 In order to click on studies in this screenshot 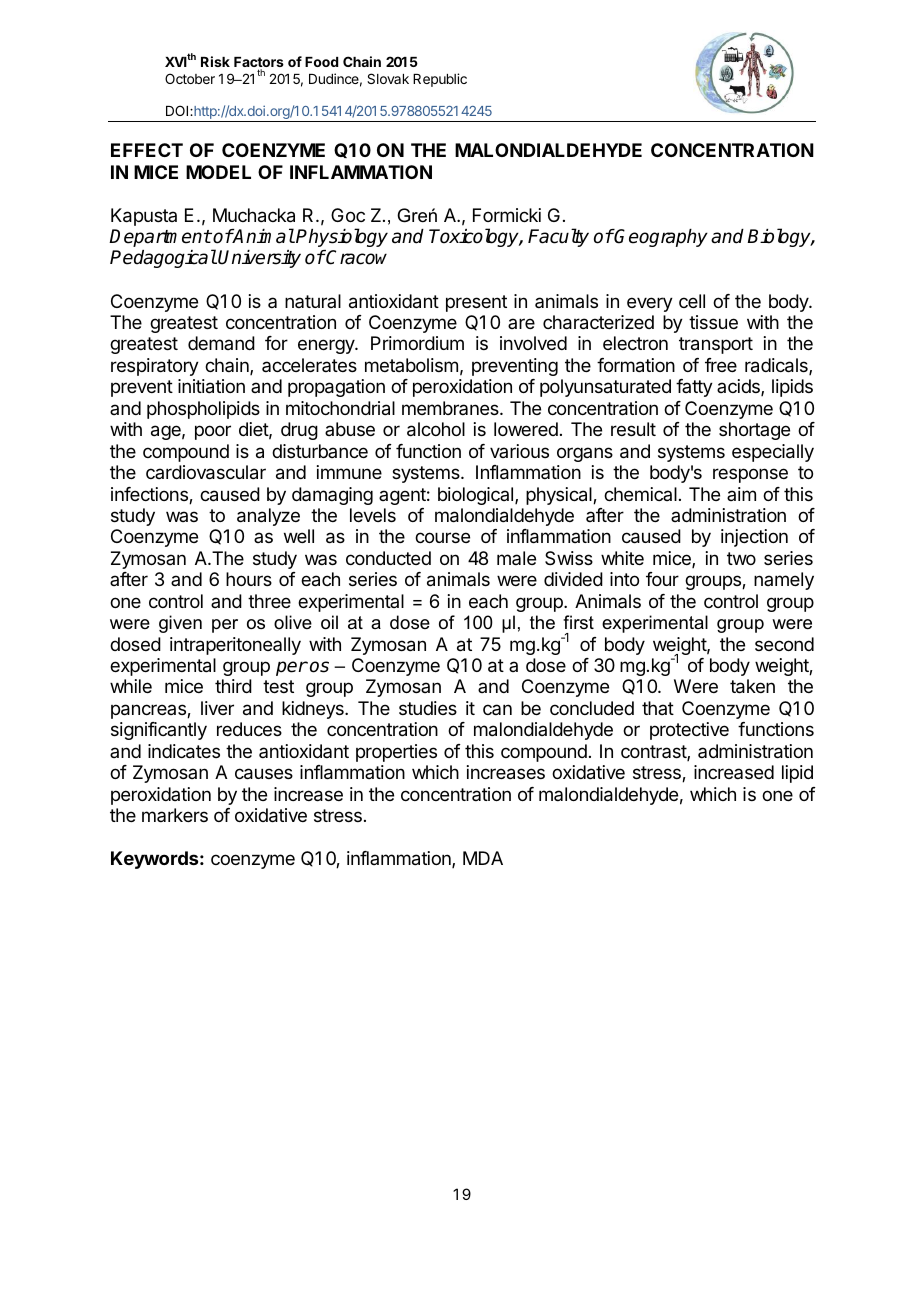, I will do `click(428, 708)`.
